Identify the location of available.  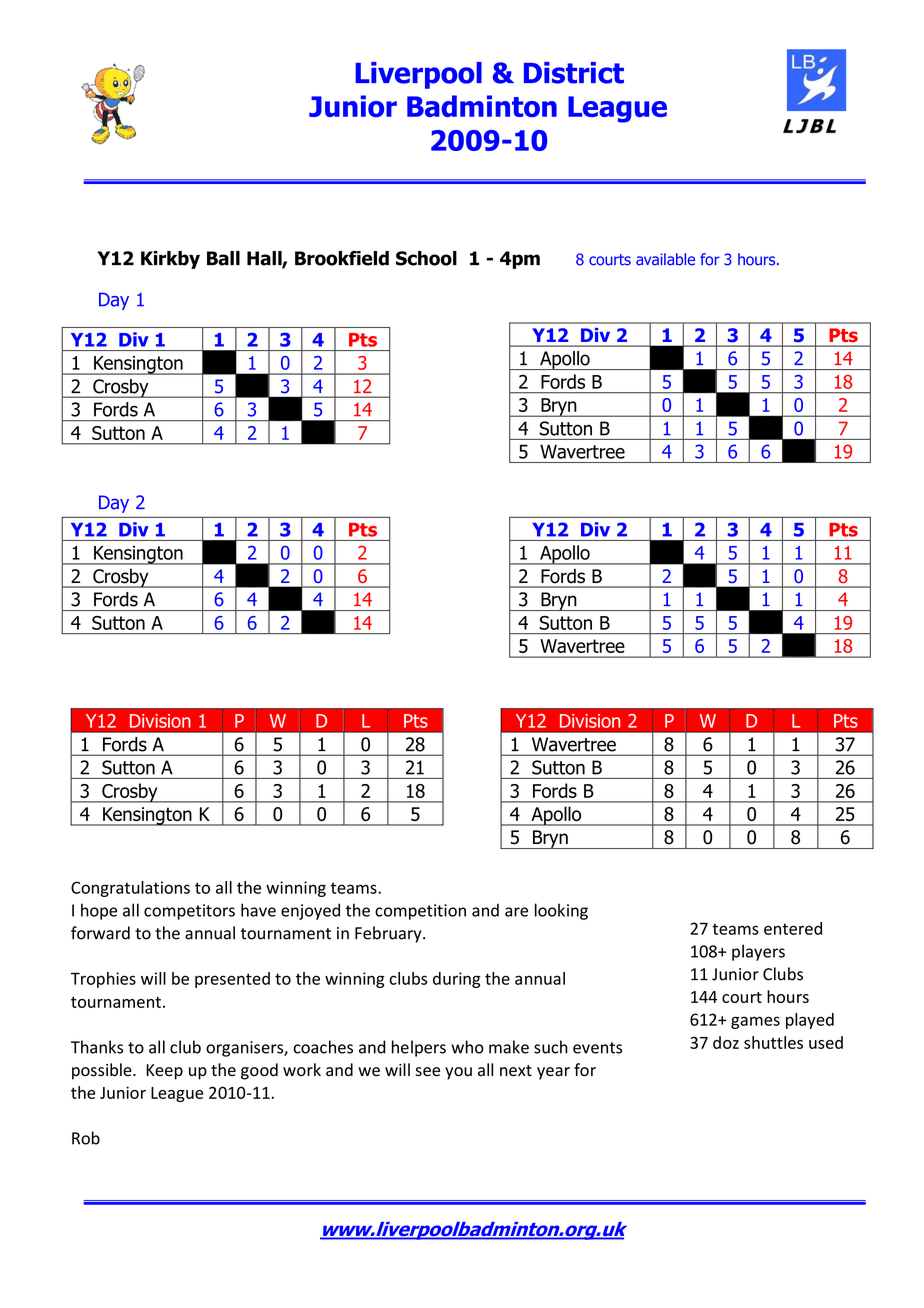
(665, 259).
